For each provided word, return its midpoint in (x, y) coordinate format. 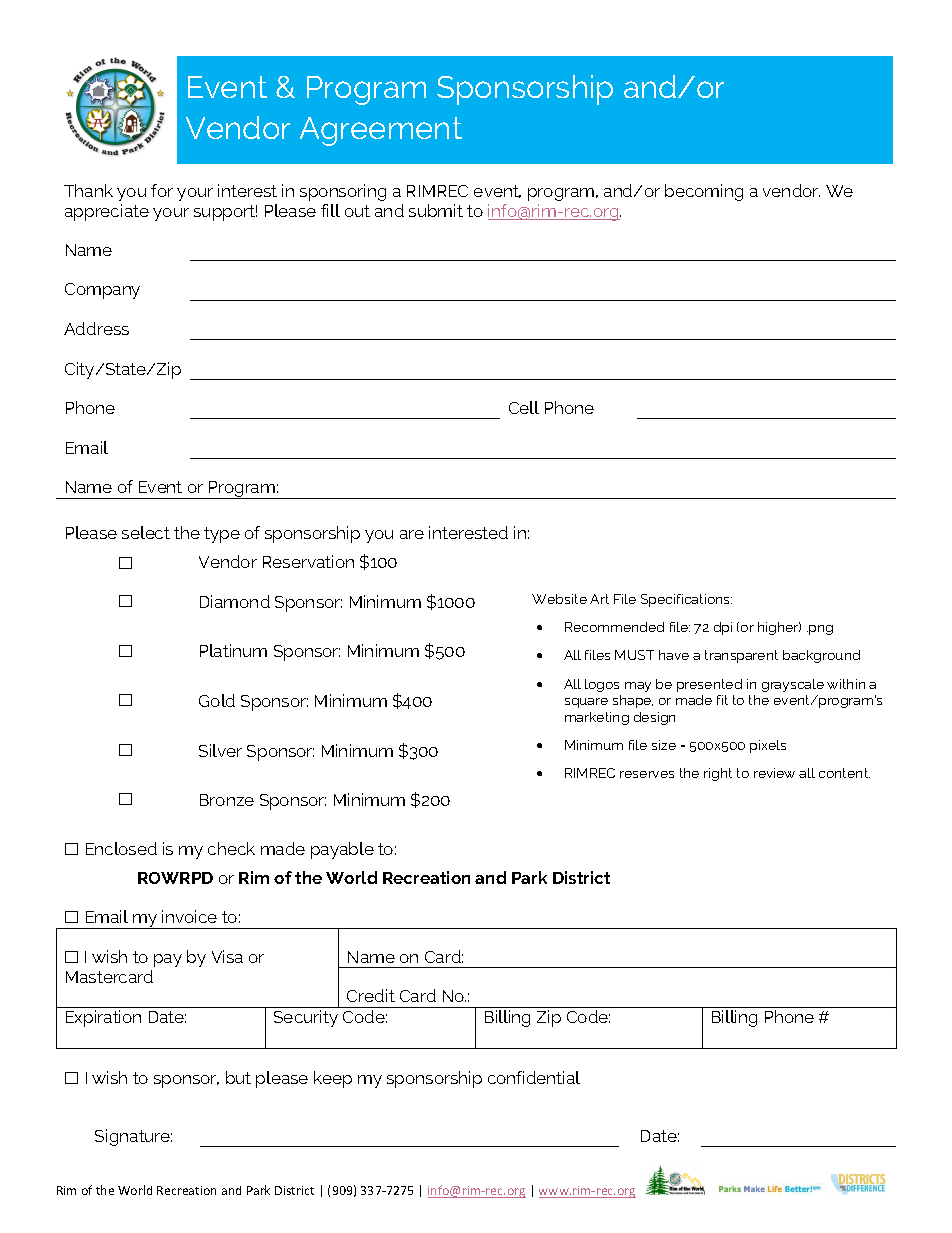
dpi (723, 628)
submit (436, 210)
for (162, 190)
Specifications (686, 600)
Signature (133, 1137)
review (774, 773)
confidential (534, 1077)
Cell (524, 407)
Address (96, 328)
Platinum (233, 650)
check (231, 848)
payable (342, 850)
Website (559, 599)
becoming (704, 192)
